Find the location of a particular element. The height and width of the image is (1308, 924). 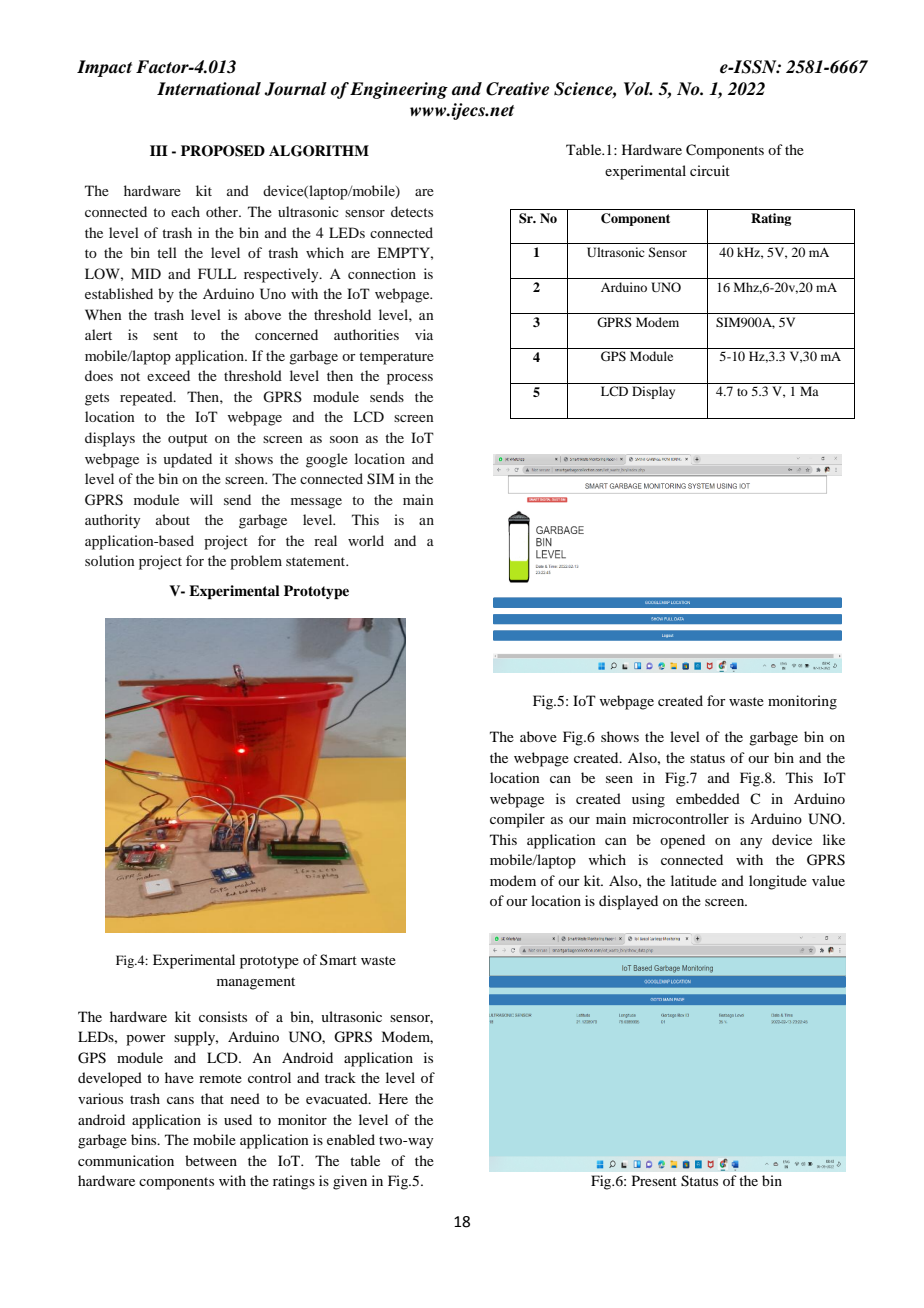

management is located at coordinates (256, 983).
